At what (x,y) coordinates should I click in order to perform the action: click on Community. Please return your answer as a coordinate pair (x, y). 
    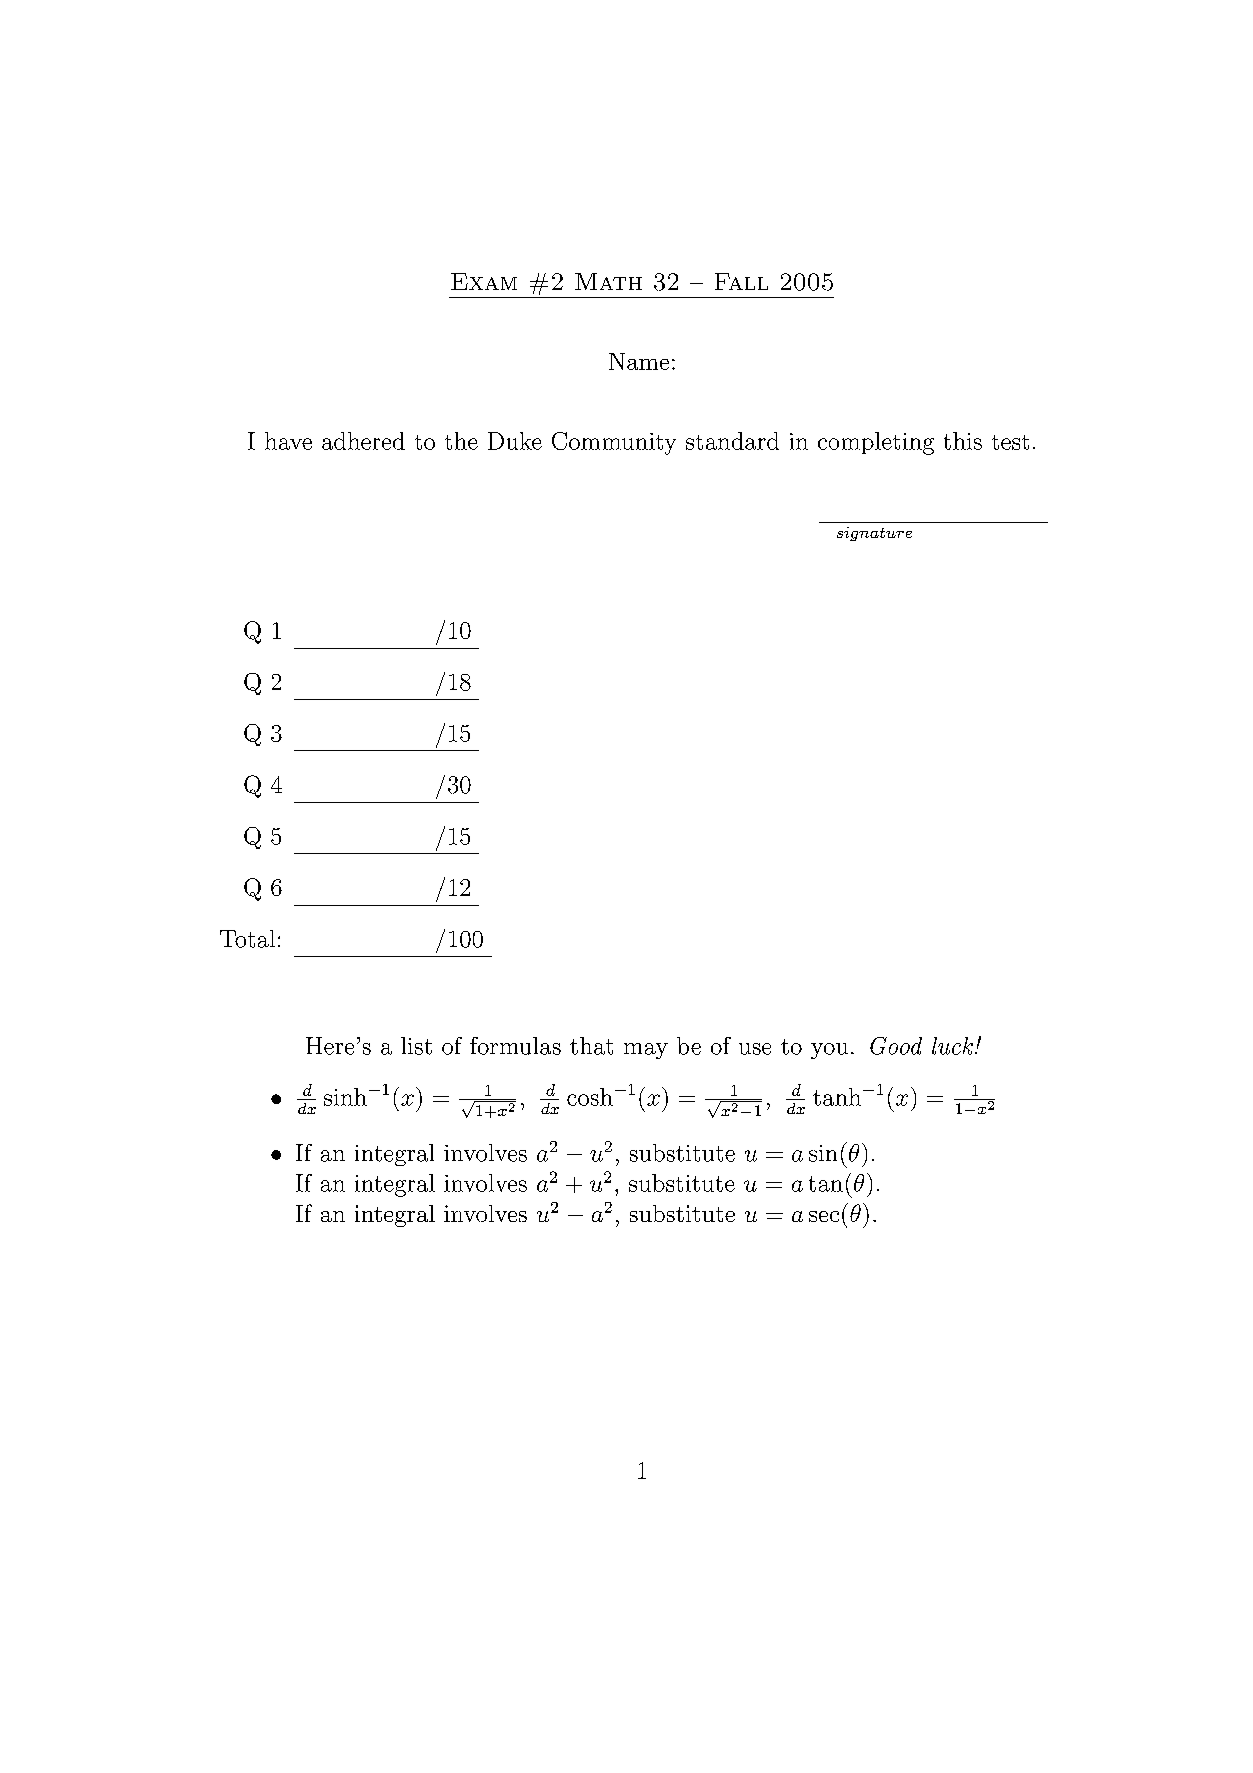
    Looking at the image, I should click on (614, 443).
